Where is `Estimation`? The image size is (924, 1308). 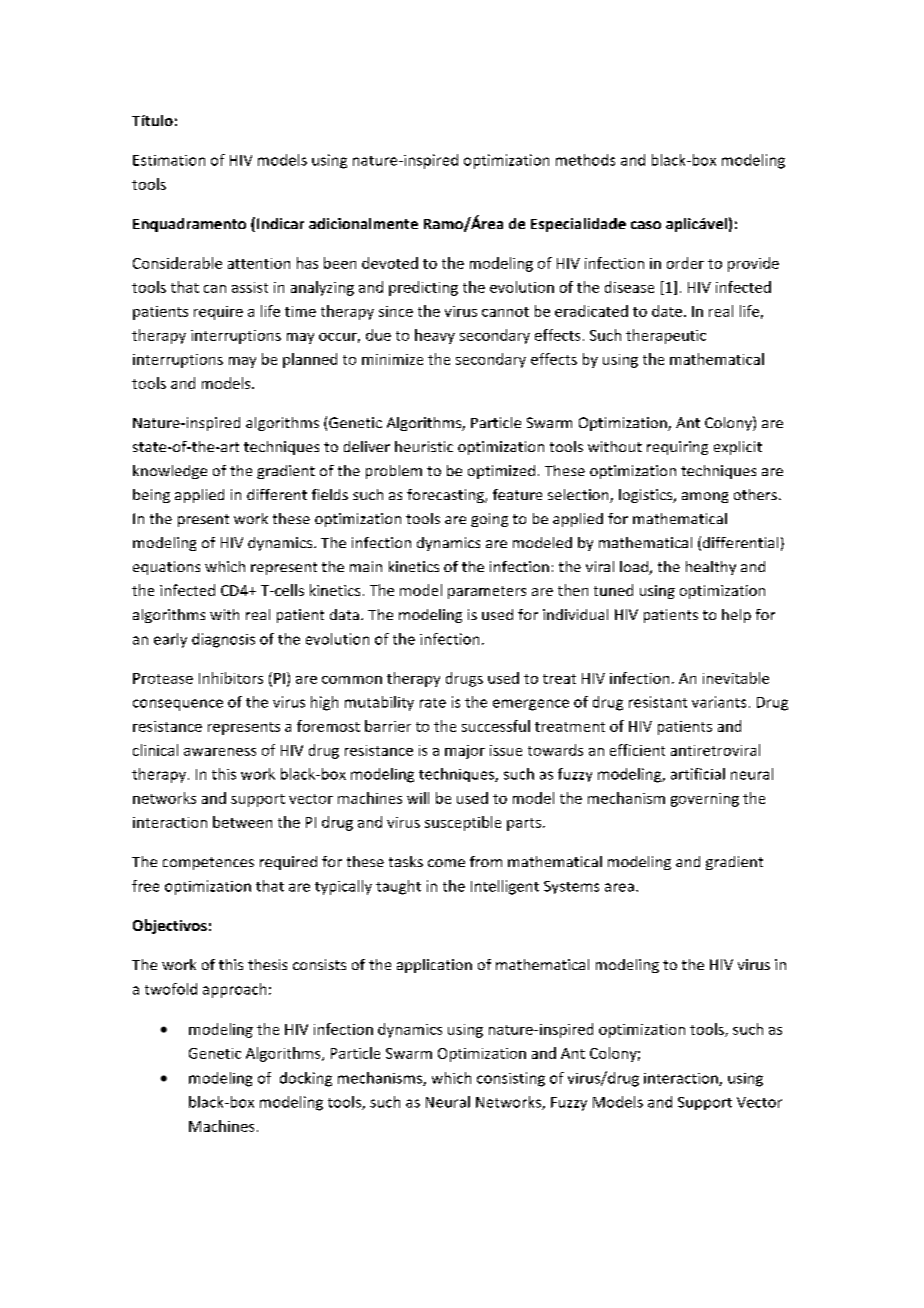 Estimation is located at coordinates (169, 160).
